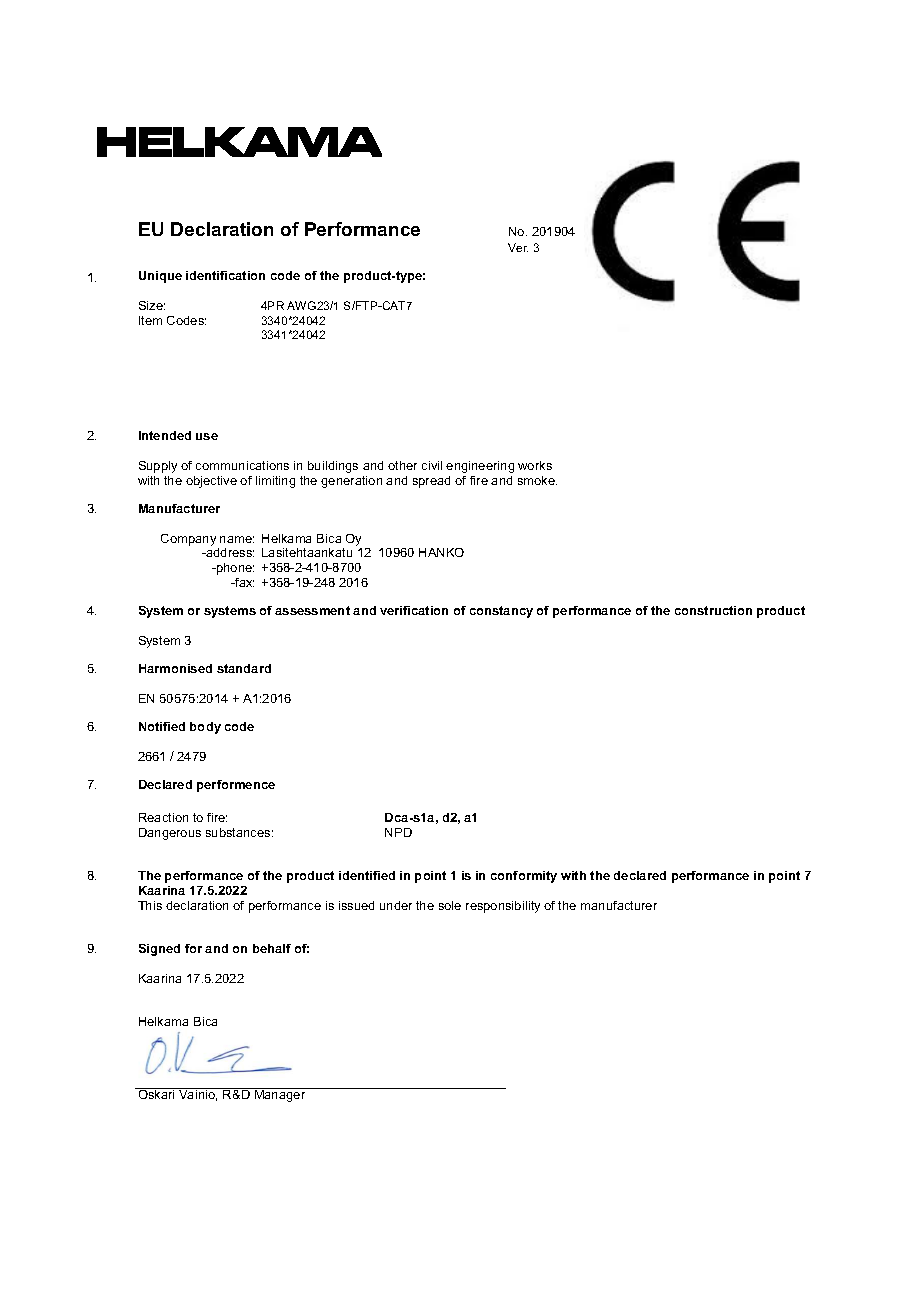 The image size is (924, 1308). What do you see at coordinates (503, 907) in the page?
I see `responsibility` at bounding box center [503, 907].
